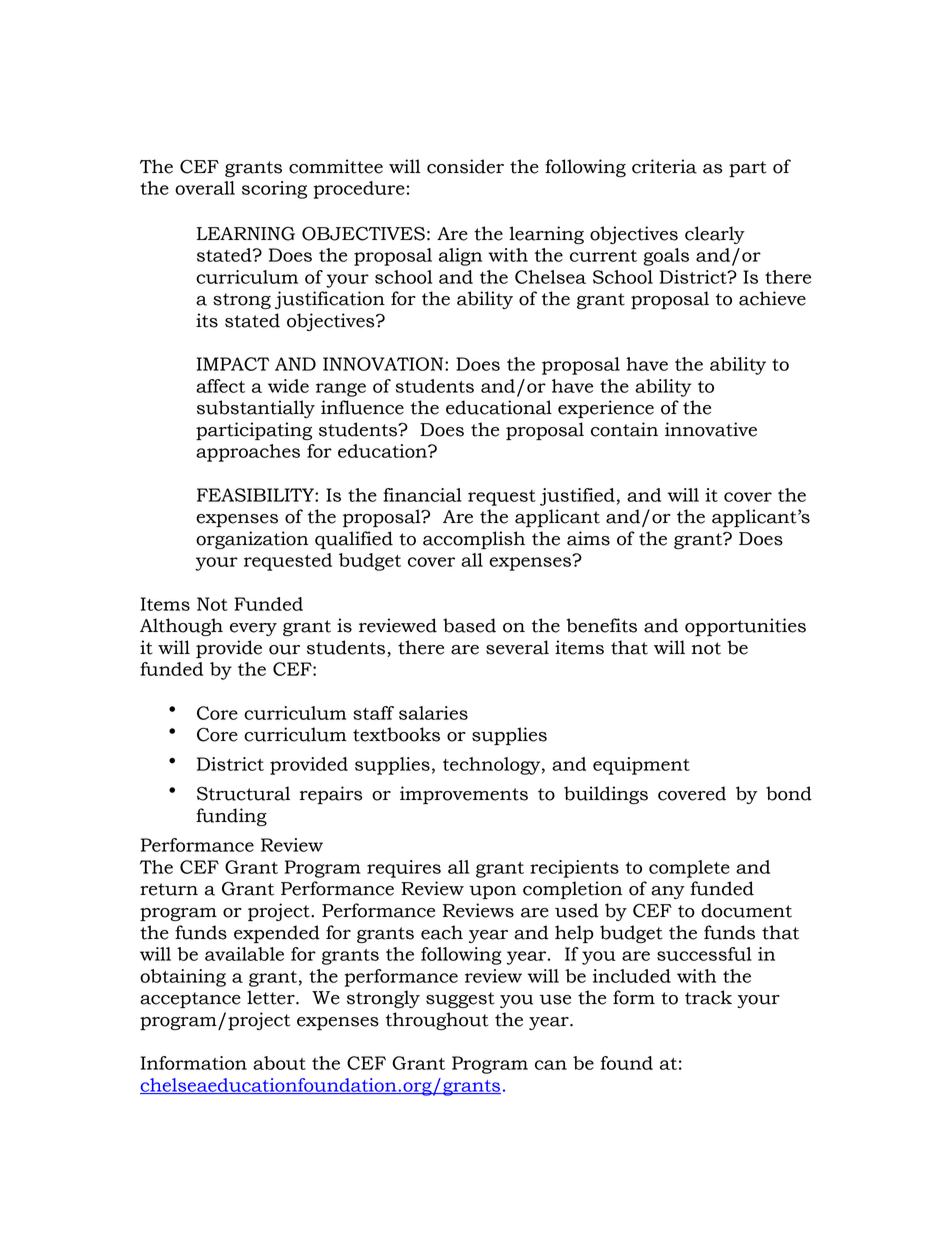 The width and height of the document is (952, 1233). I want to click on scoring, so click(274, 190).
